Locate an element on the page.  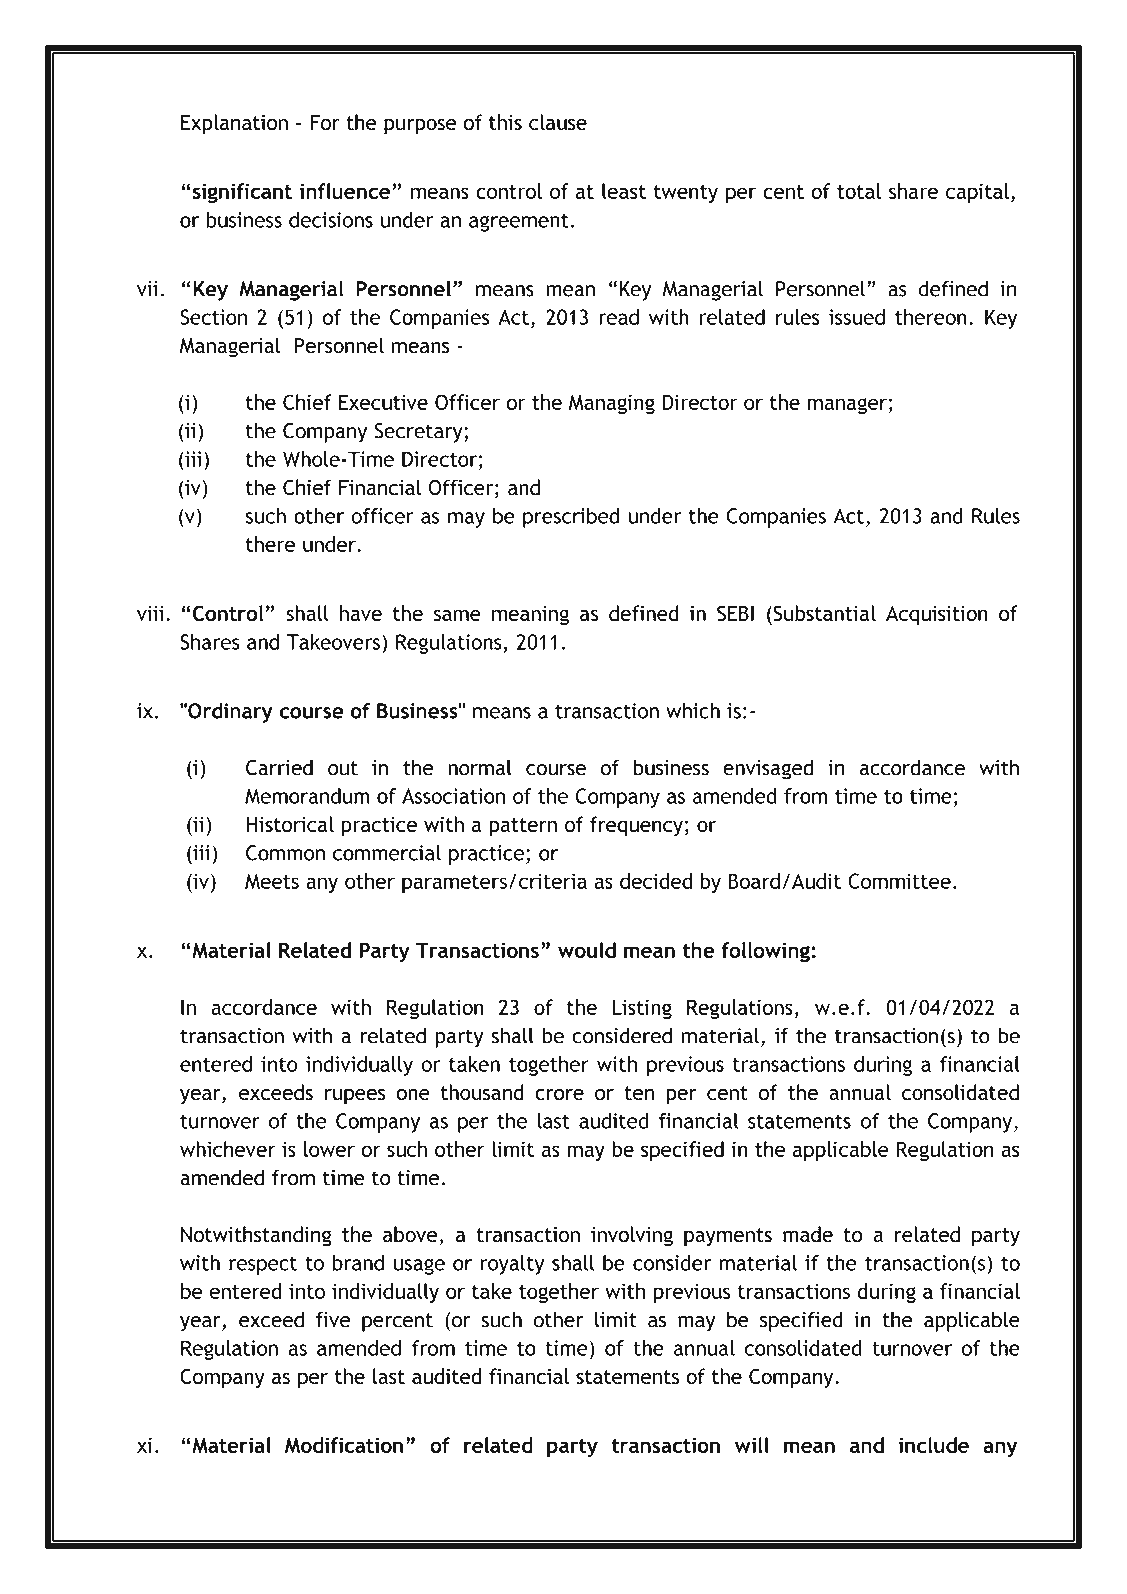
pattern is located at coordinates (523, 827).
